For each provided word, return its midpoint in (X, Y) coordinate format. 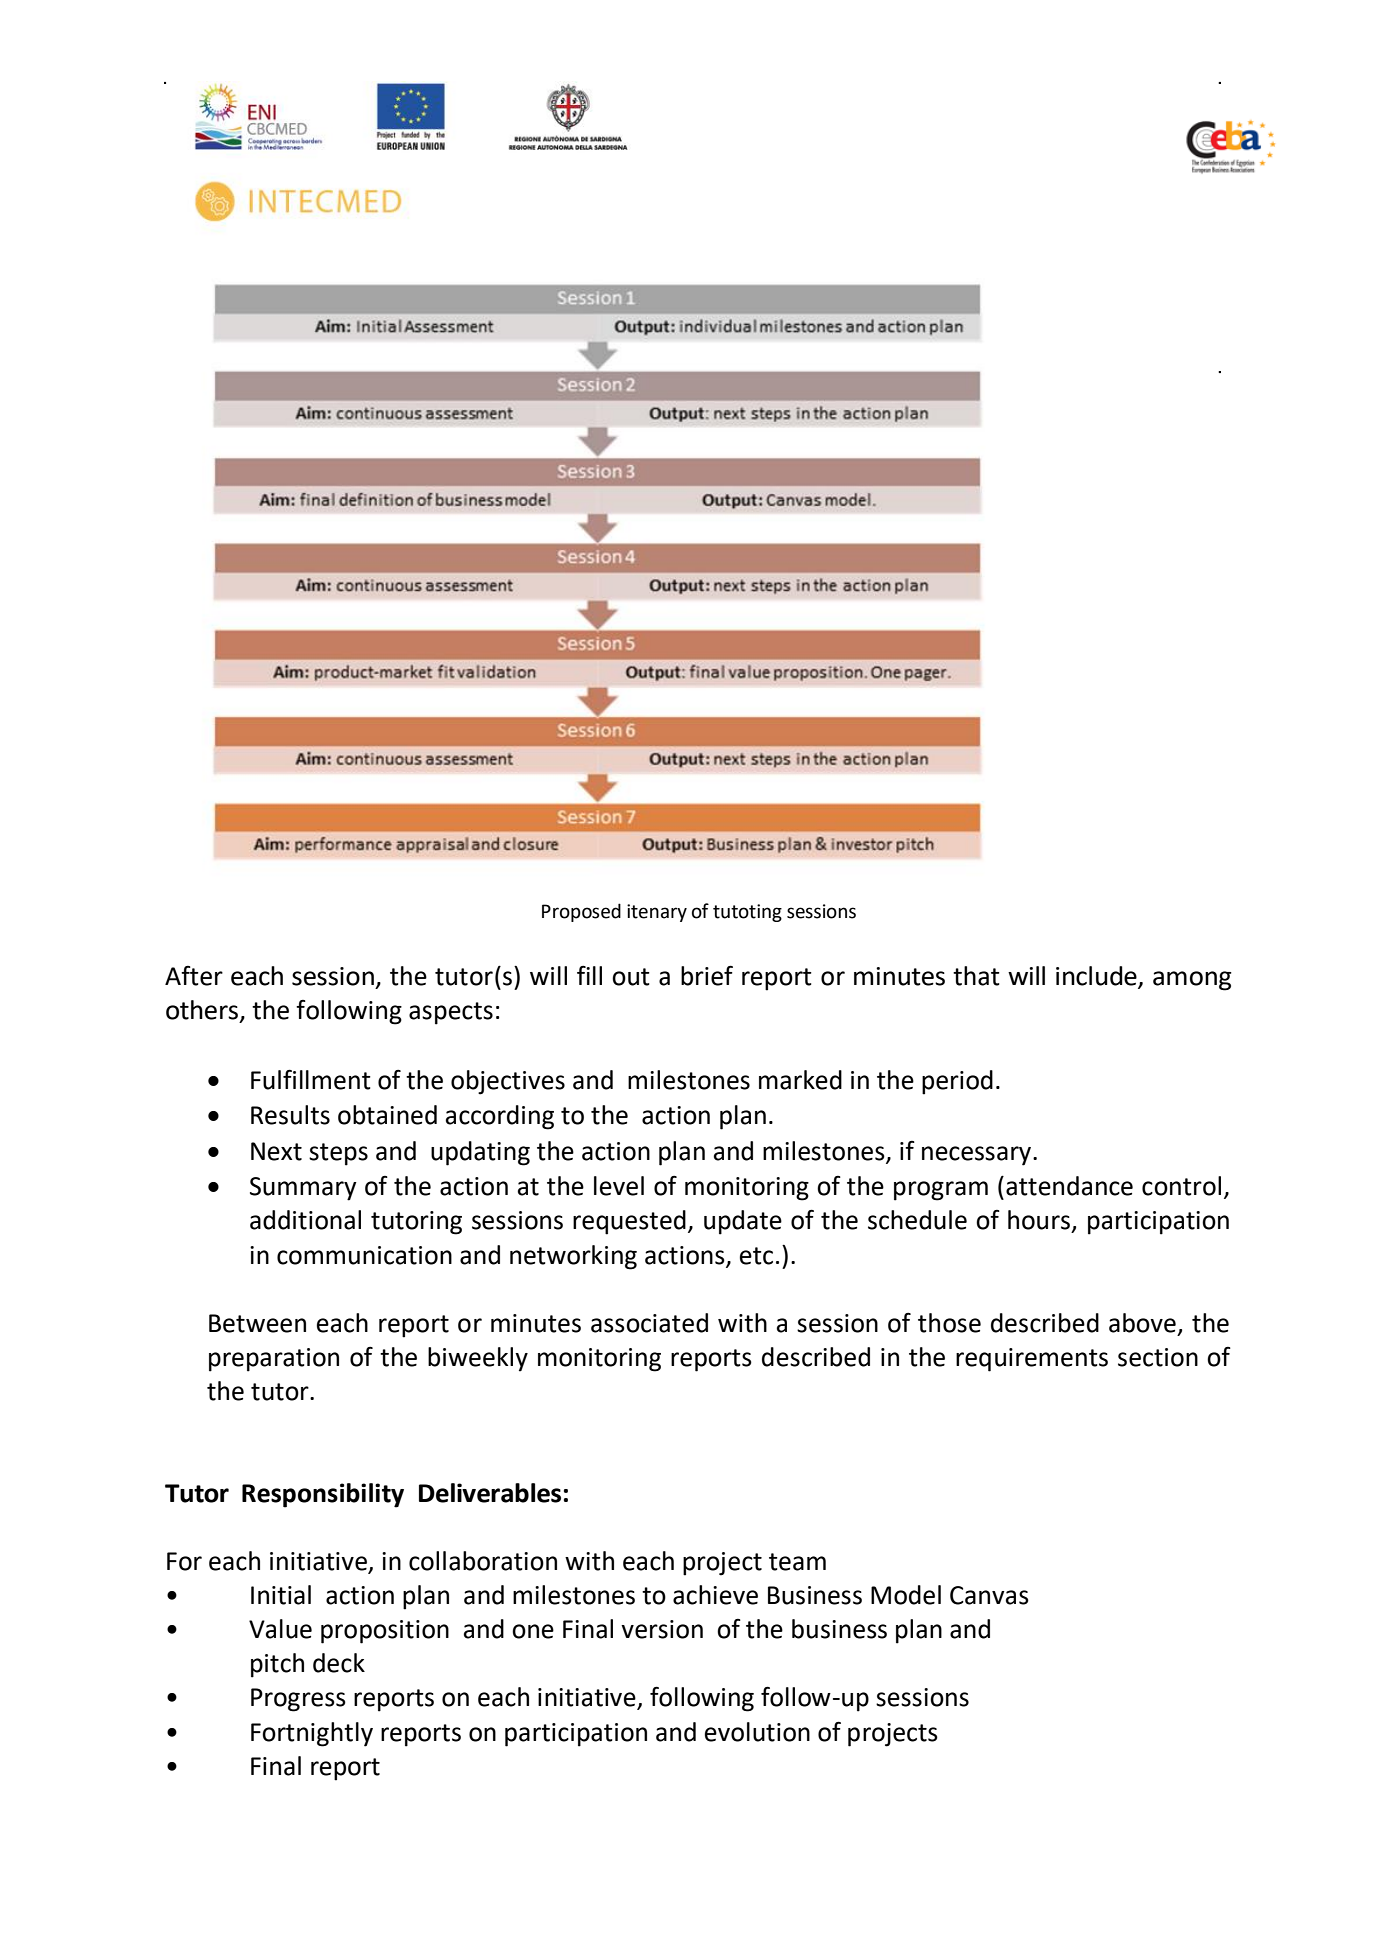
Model (906, 1595)
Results (290, 1115)
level (619, 1186)
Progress (298, 1700)
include (1096, 976)
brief (707, 975)
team (797, 1562)
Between (257, 1323)
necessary (978, 1156)
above (1142, 1323)
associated (649, 1323)
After (194, 976)
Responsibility (323, 1495)
